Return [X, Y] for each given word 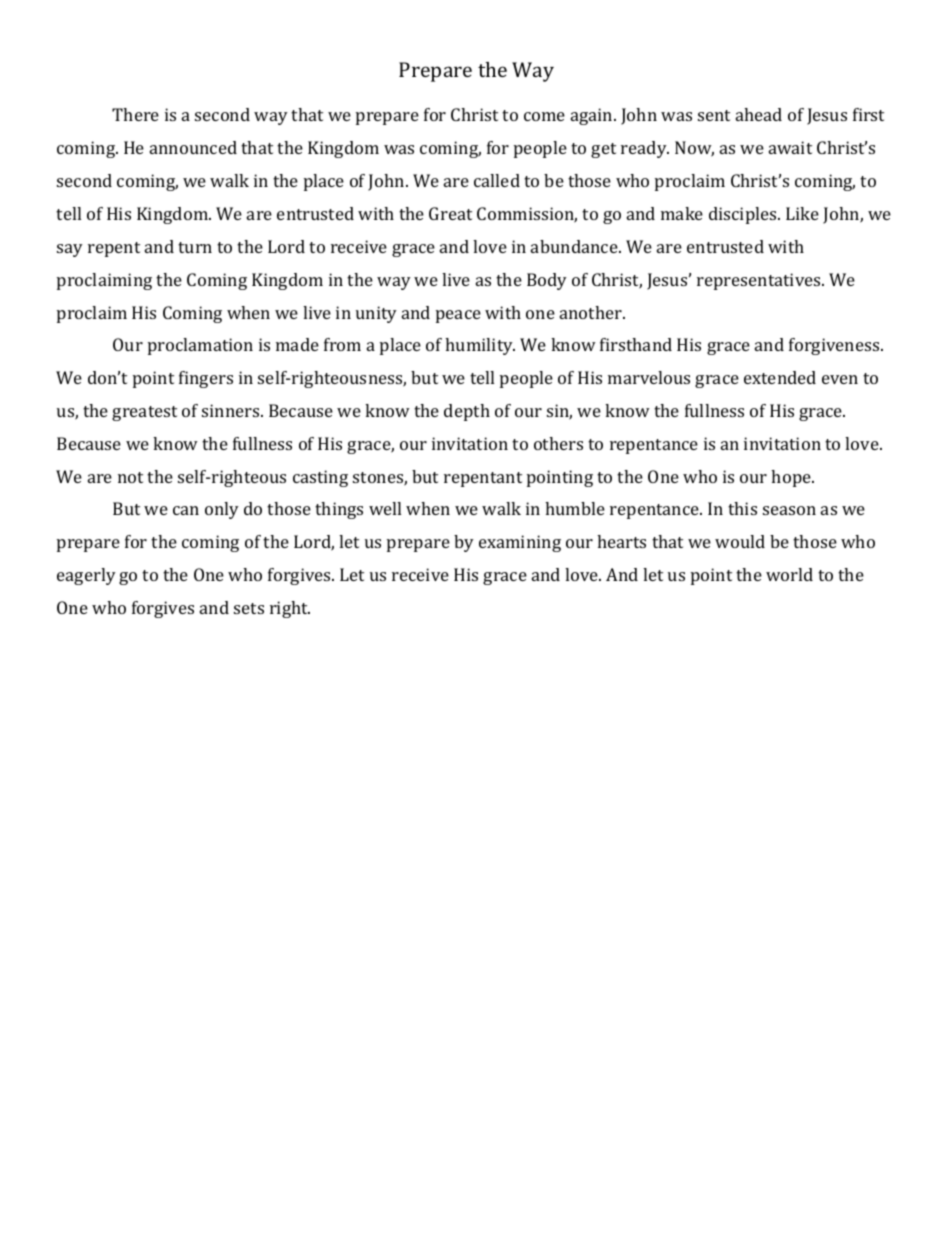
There [135, 114]
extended [780, 377]
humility [480, 346]
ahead [759, 114]
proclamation [200, 346]
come [544, 116]
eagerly [86, 576]
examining [520, 543]
